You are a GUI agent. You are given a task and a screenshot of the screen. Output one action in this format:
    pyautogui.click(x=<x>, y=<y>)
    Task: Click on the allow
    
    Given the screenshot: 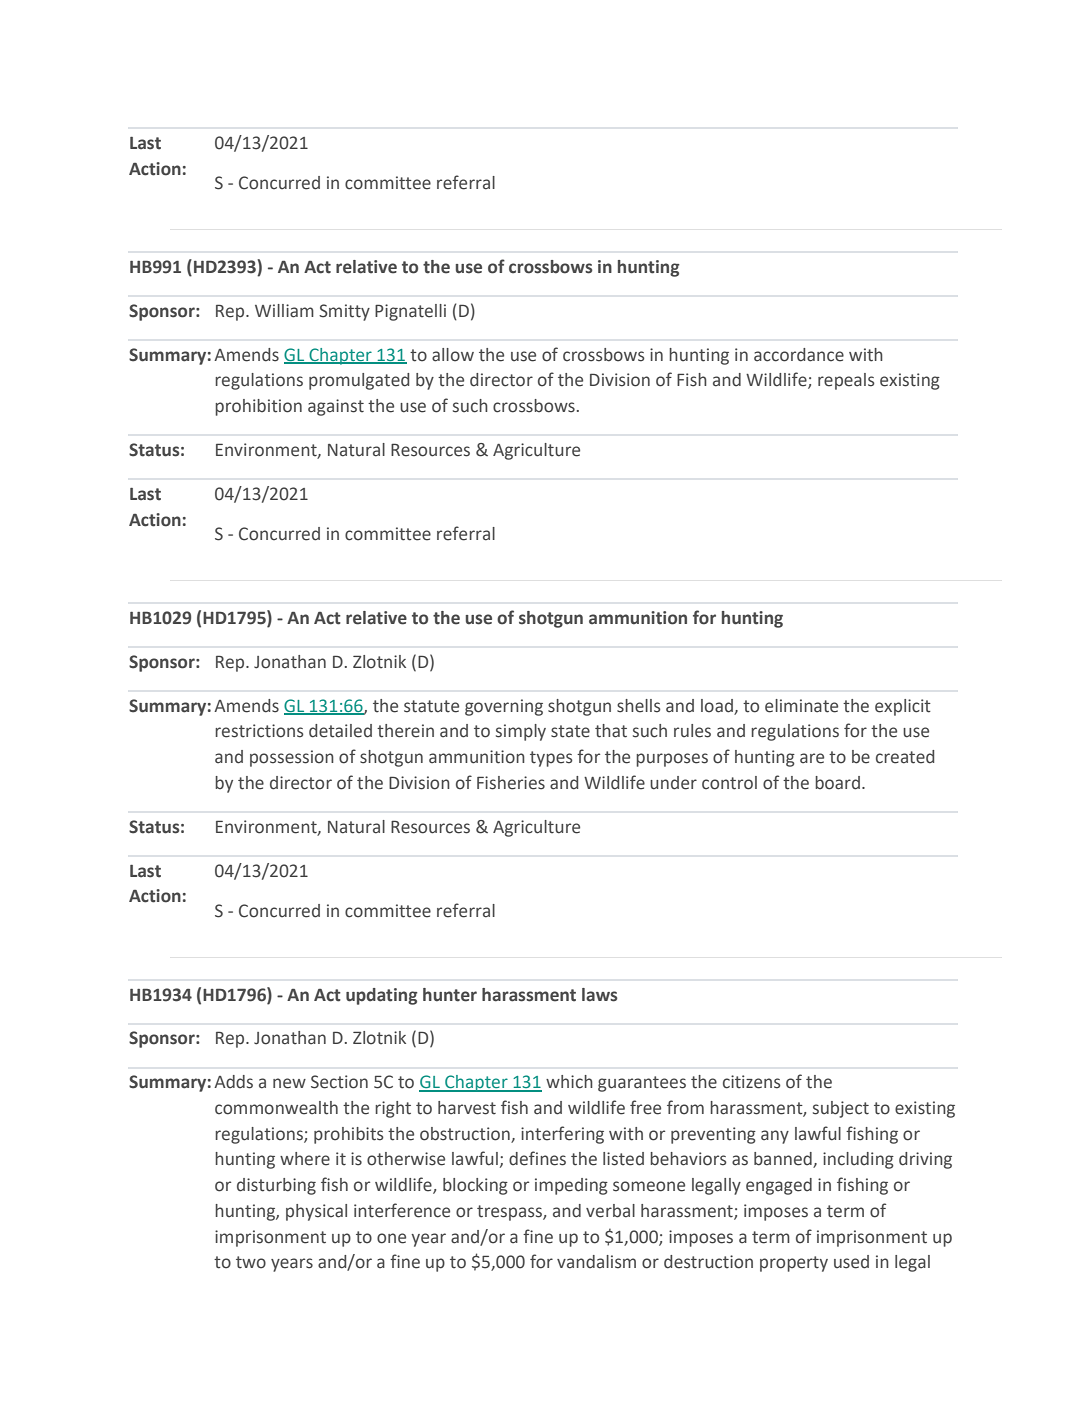 What is the action you would take?
    pyautogui.click(x=453, y=355)
